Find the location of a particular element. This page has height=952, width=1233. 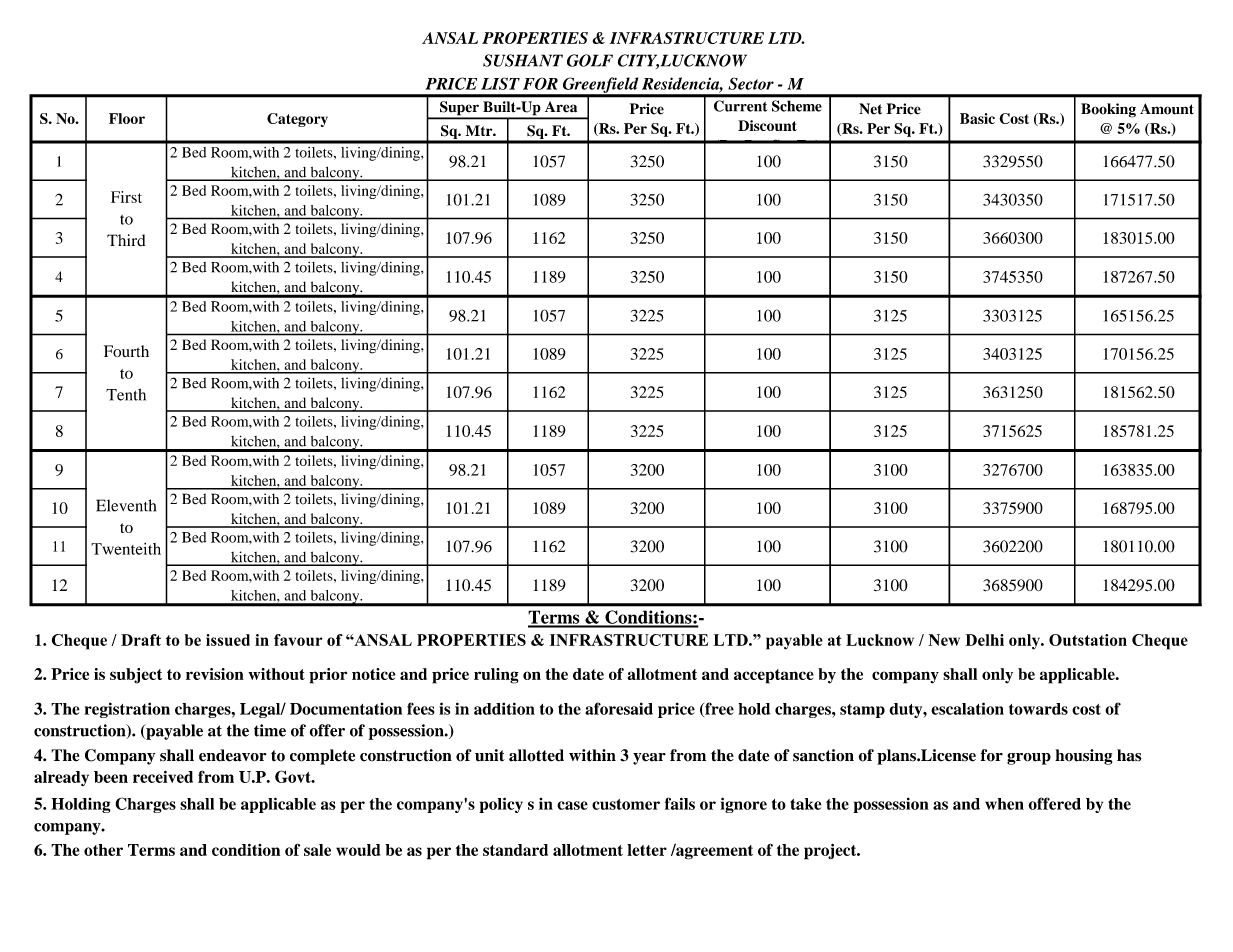

aforesaid is located at coordinates (619, 708).
